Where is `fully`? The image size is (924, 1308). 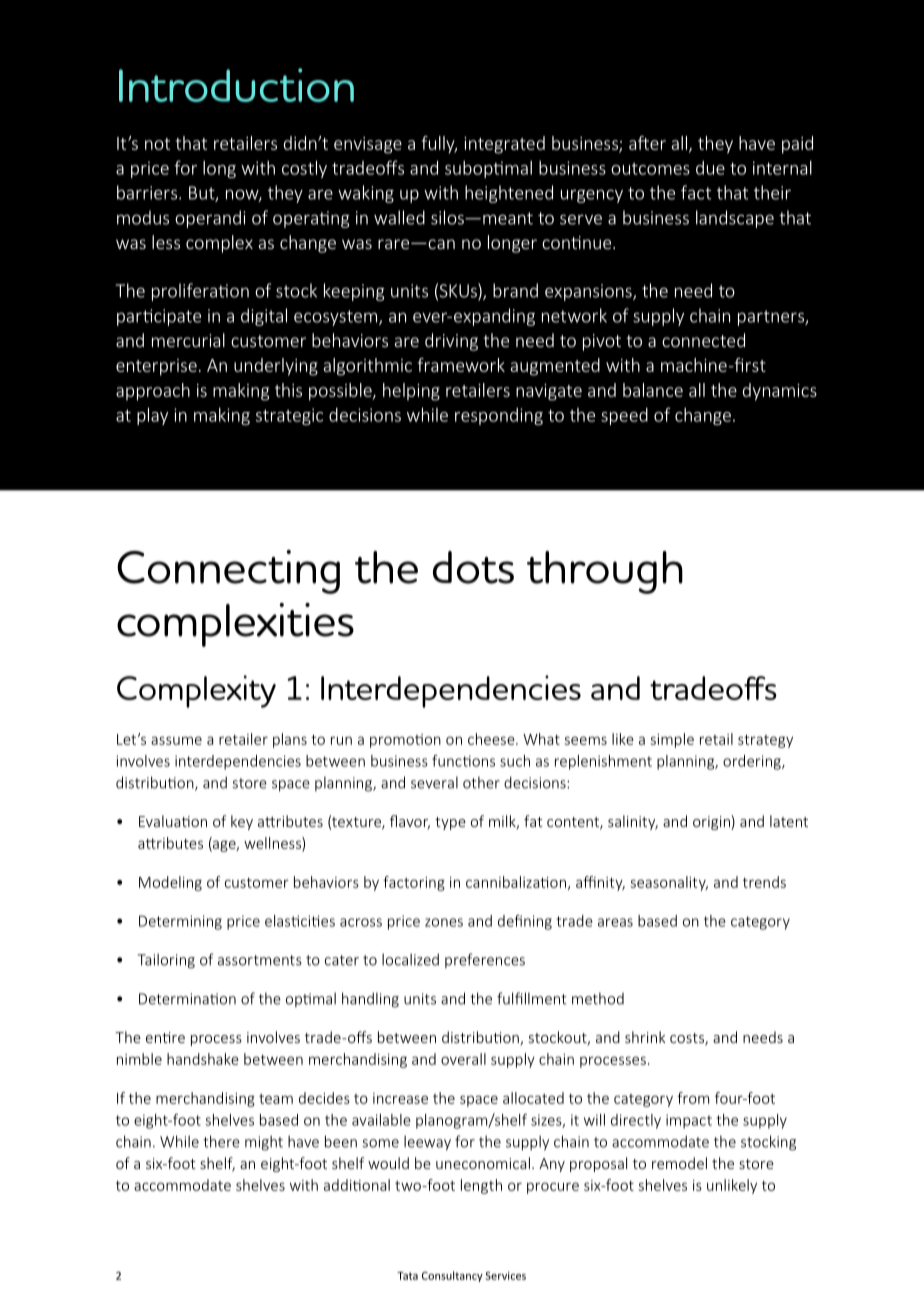 fully is located at coordinates (439, 145).
